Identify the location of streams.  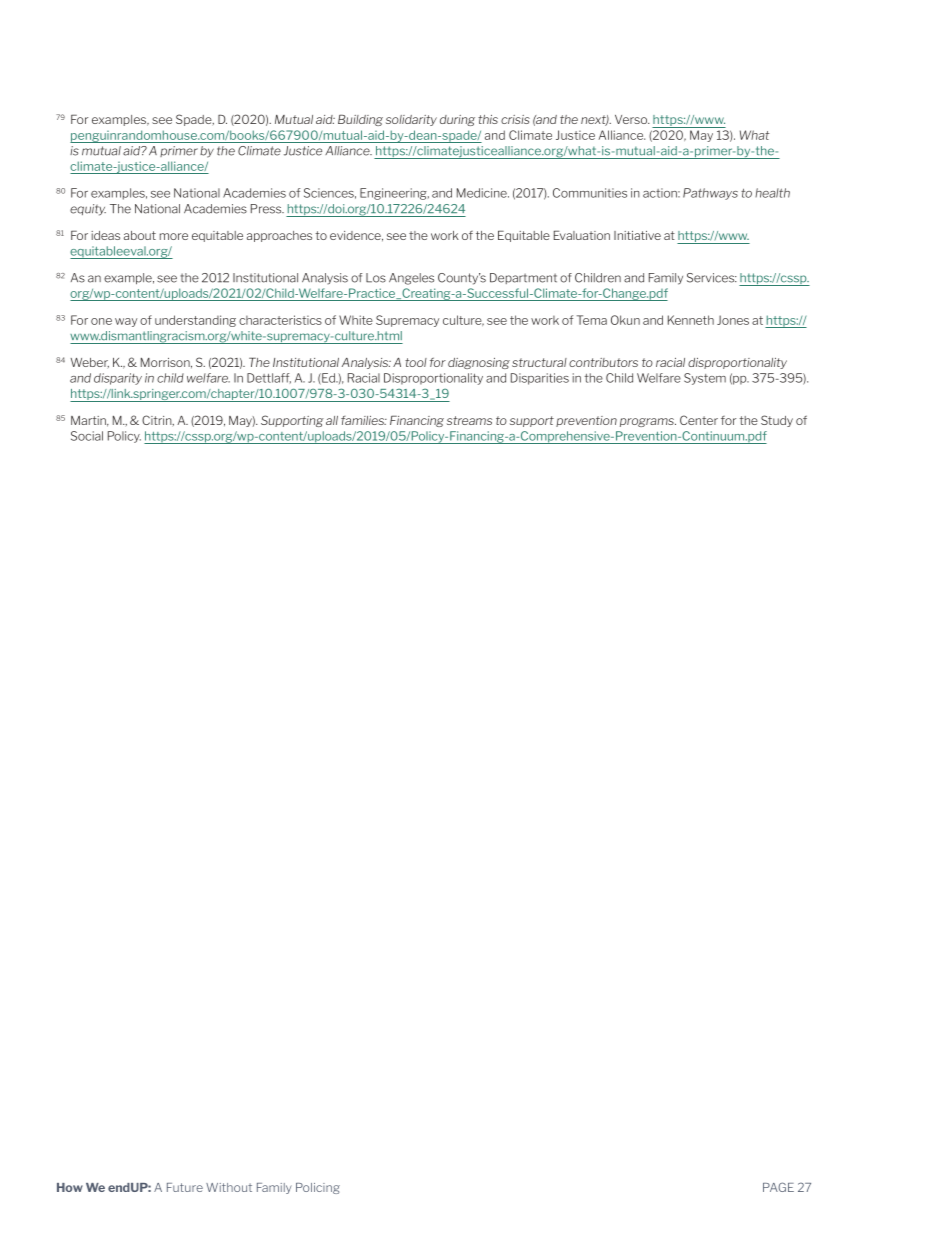
(469, 420).
